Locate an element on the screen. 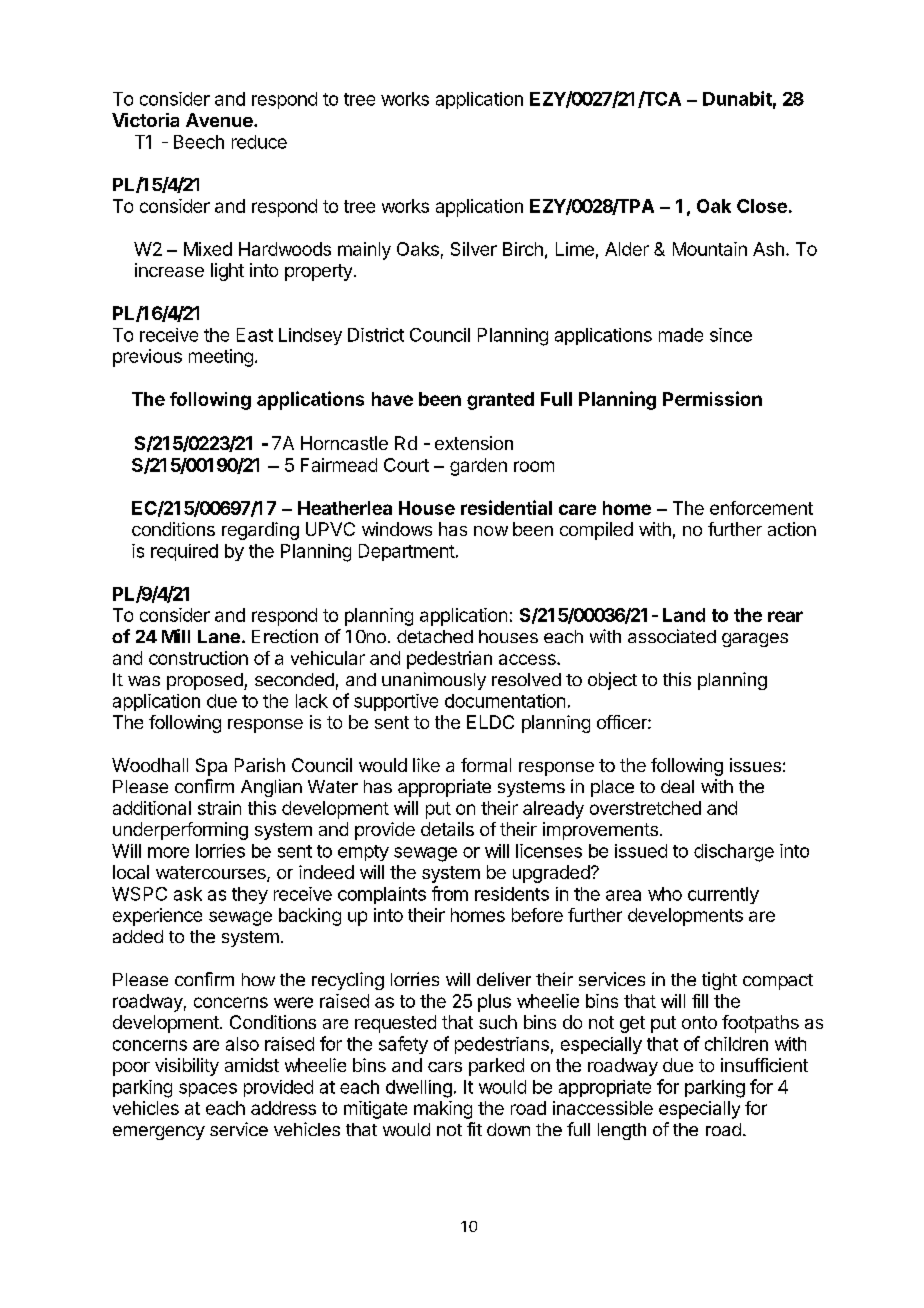  Silver is located at coordinates (474, 249).
